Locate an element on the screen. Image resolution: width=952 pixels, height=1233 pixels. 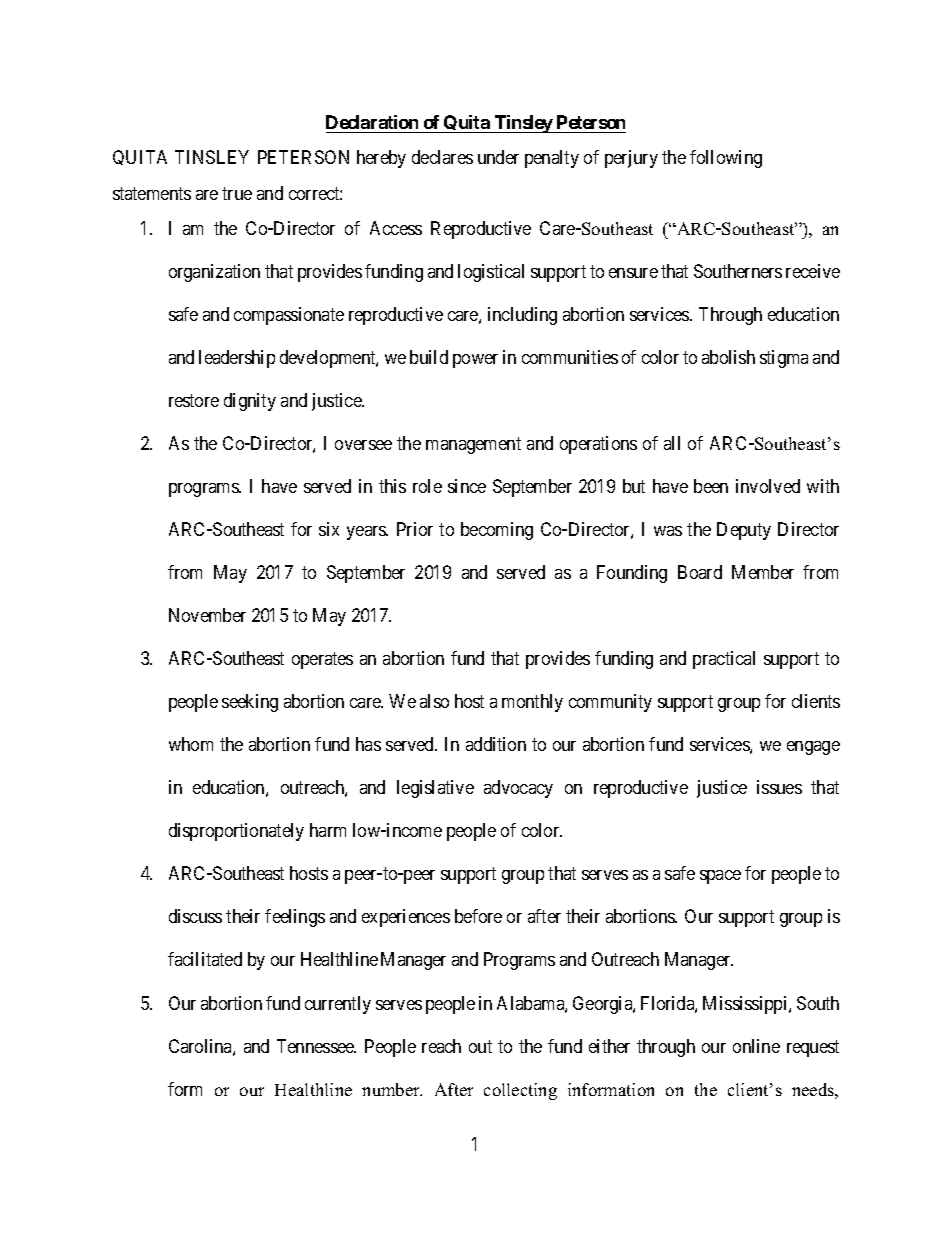
under is located at coordinates (498, 157).
